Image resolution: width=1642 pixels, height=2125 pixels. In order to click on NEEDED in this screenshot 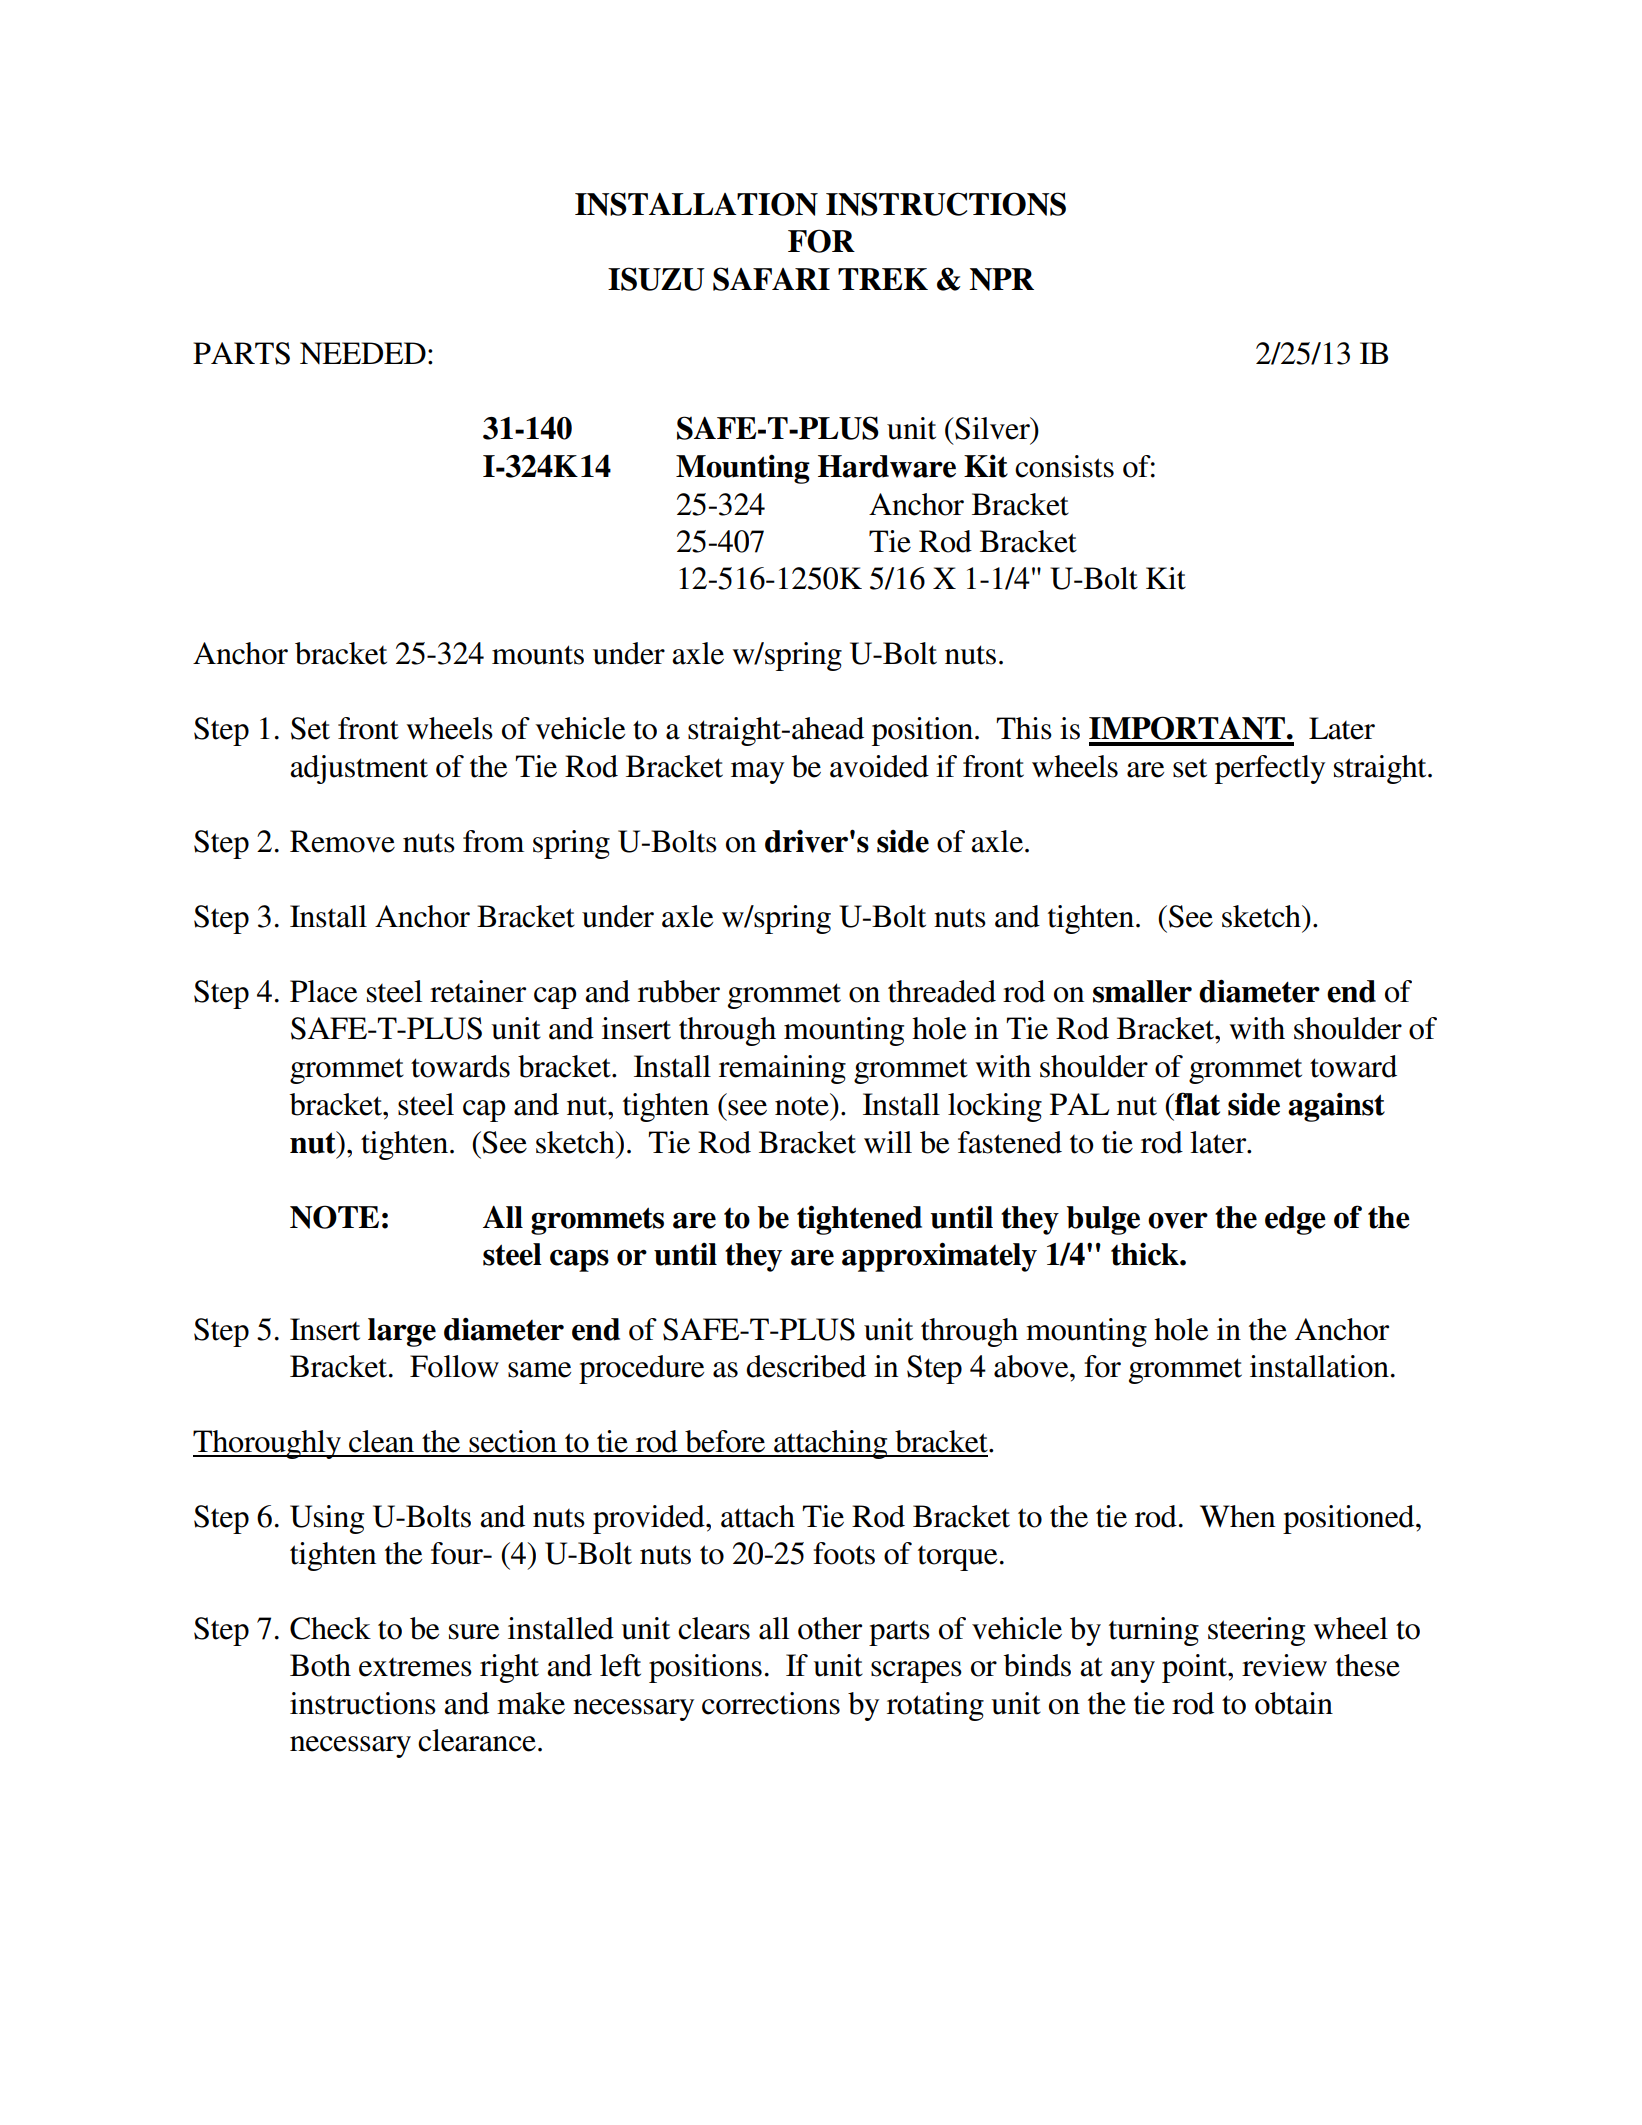, I will do `click(363, 353)`.
